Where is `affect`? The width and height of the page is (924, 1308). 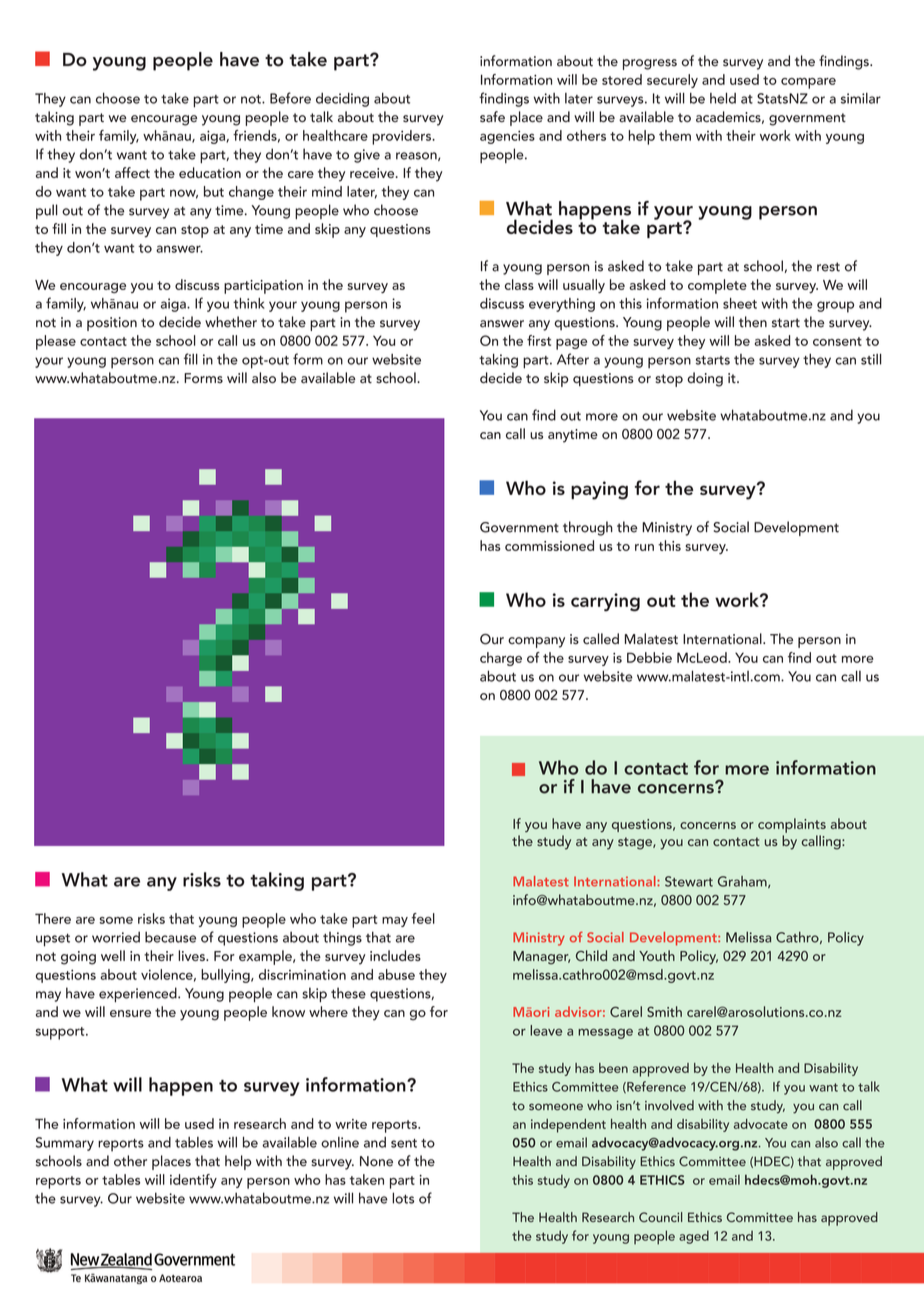
affect is located at coordinates (132, 172).
